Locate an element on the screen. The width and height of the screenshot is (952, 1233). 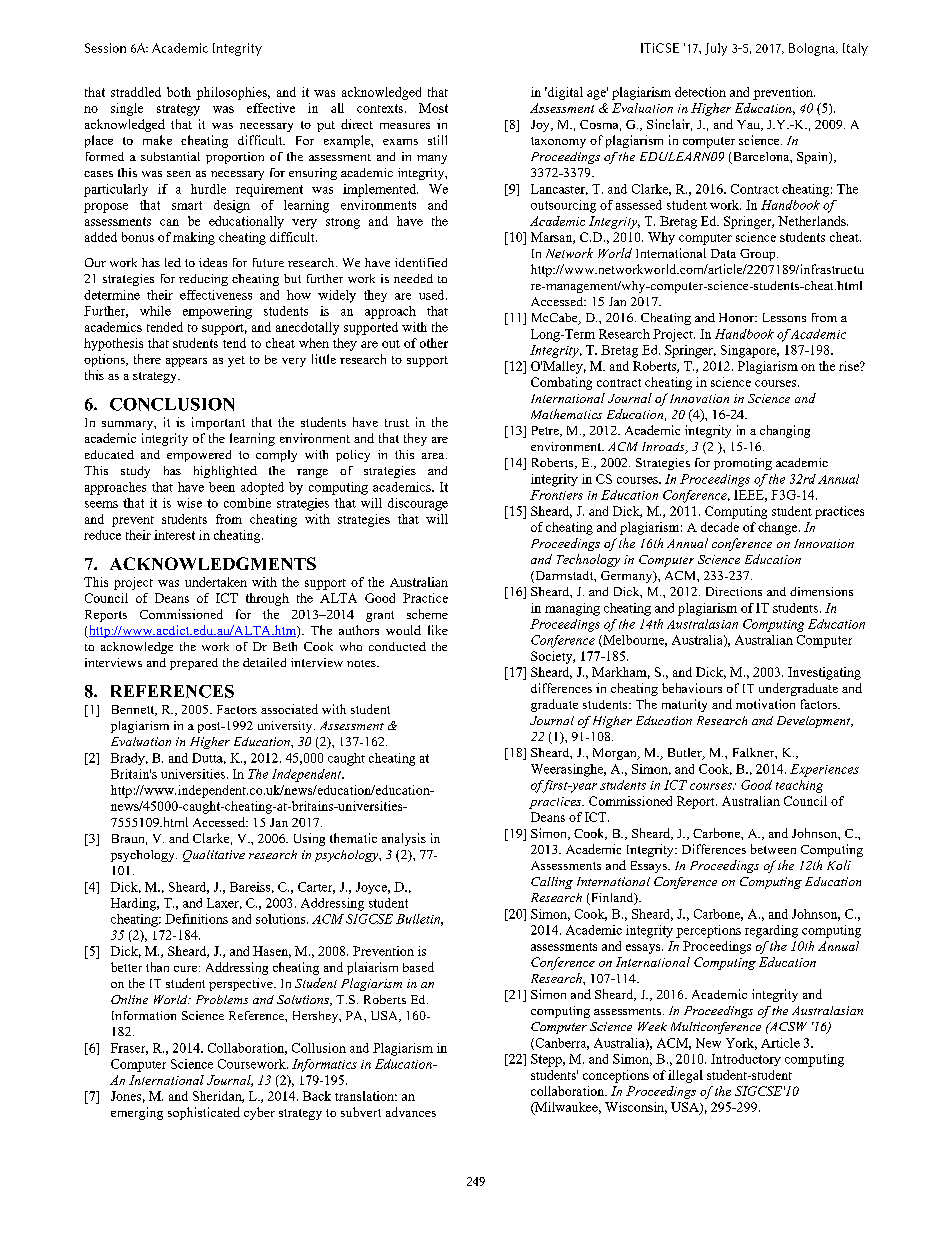
July is located at coordinates (716, 49).
